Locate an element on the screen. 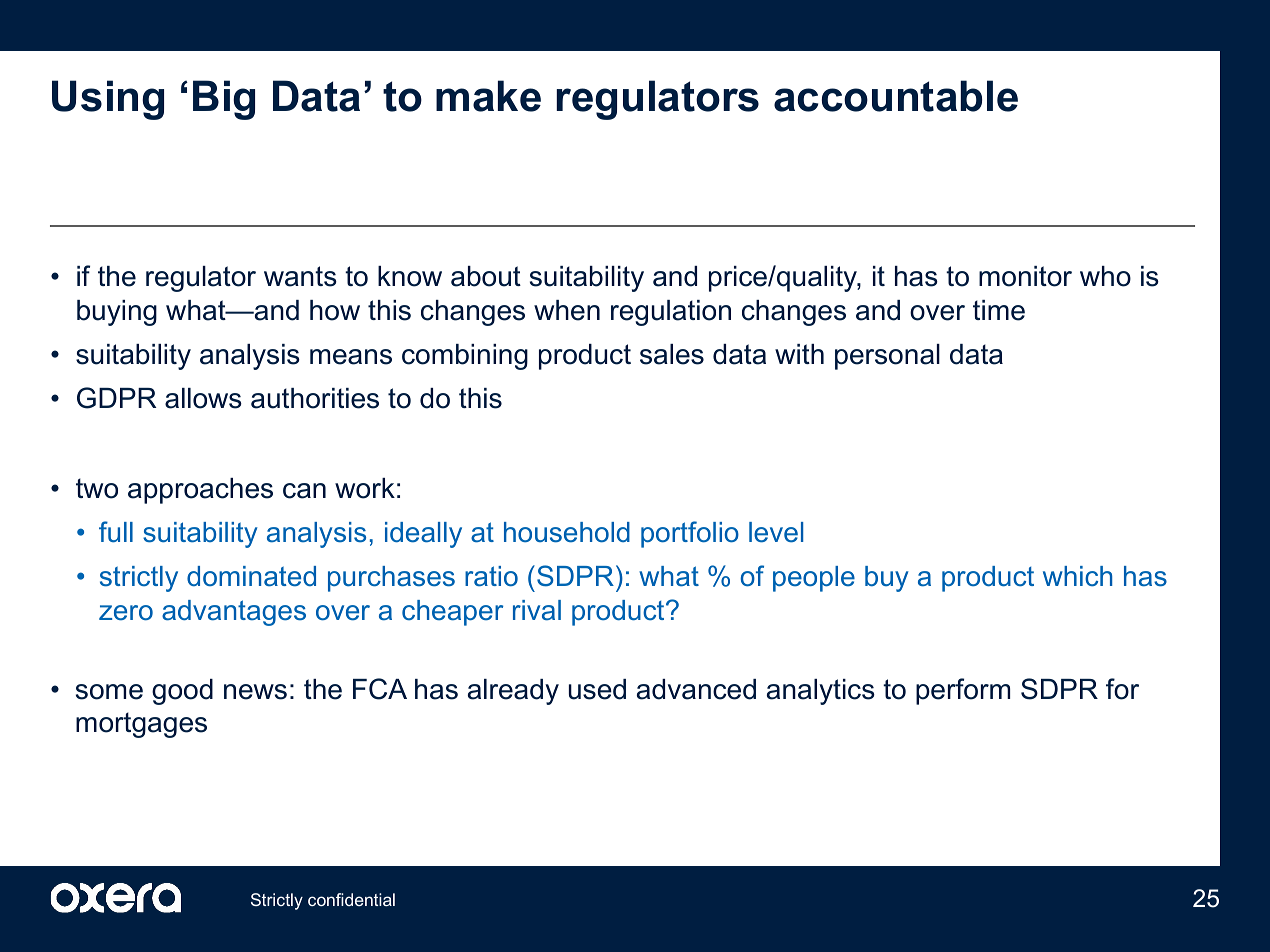 The height and width of the screenshot is (952, 1270). perform is located at coordinates (963, 691).
